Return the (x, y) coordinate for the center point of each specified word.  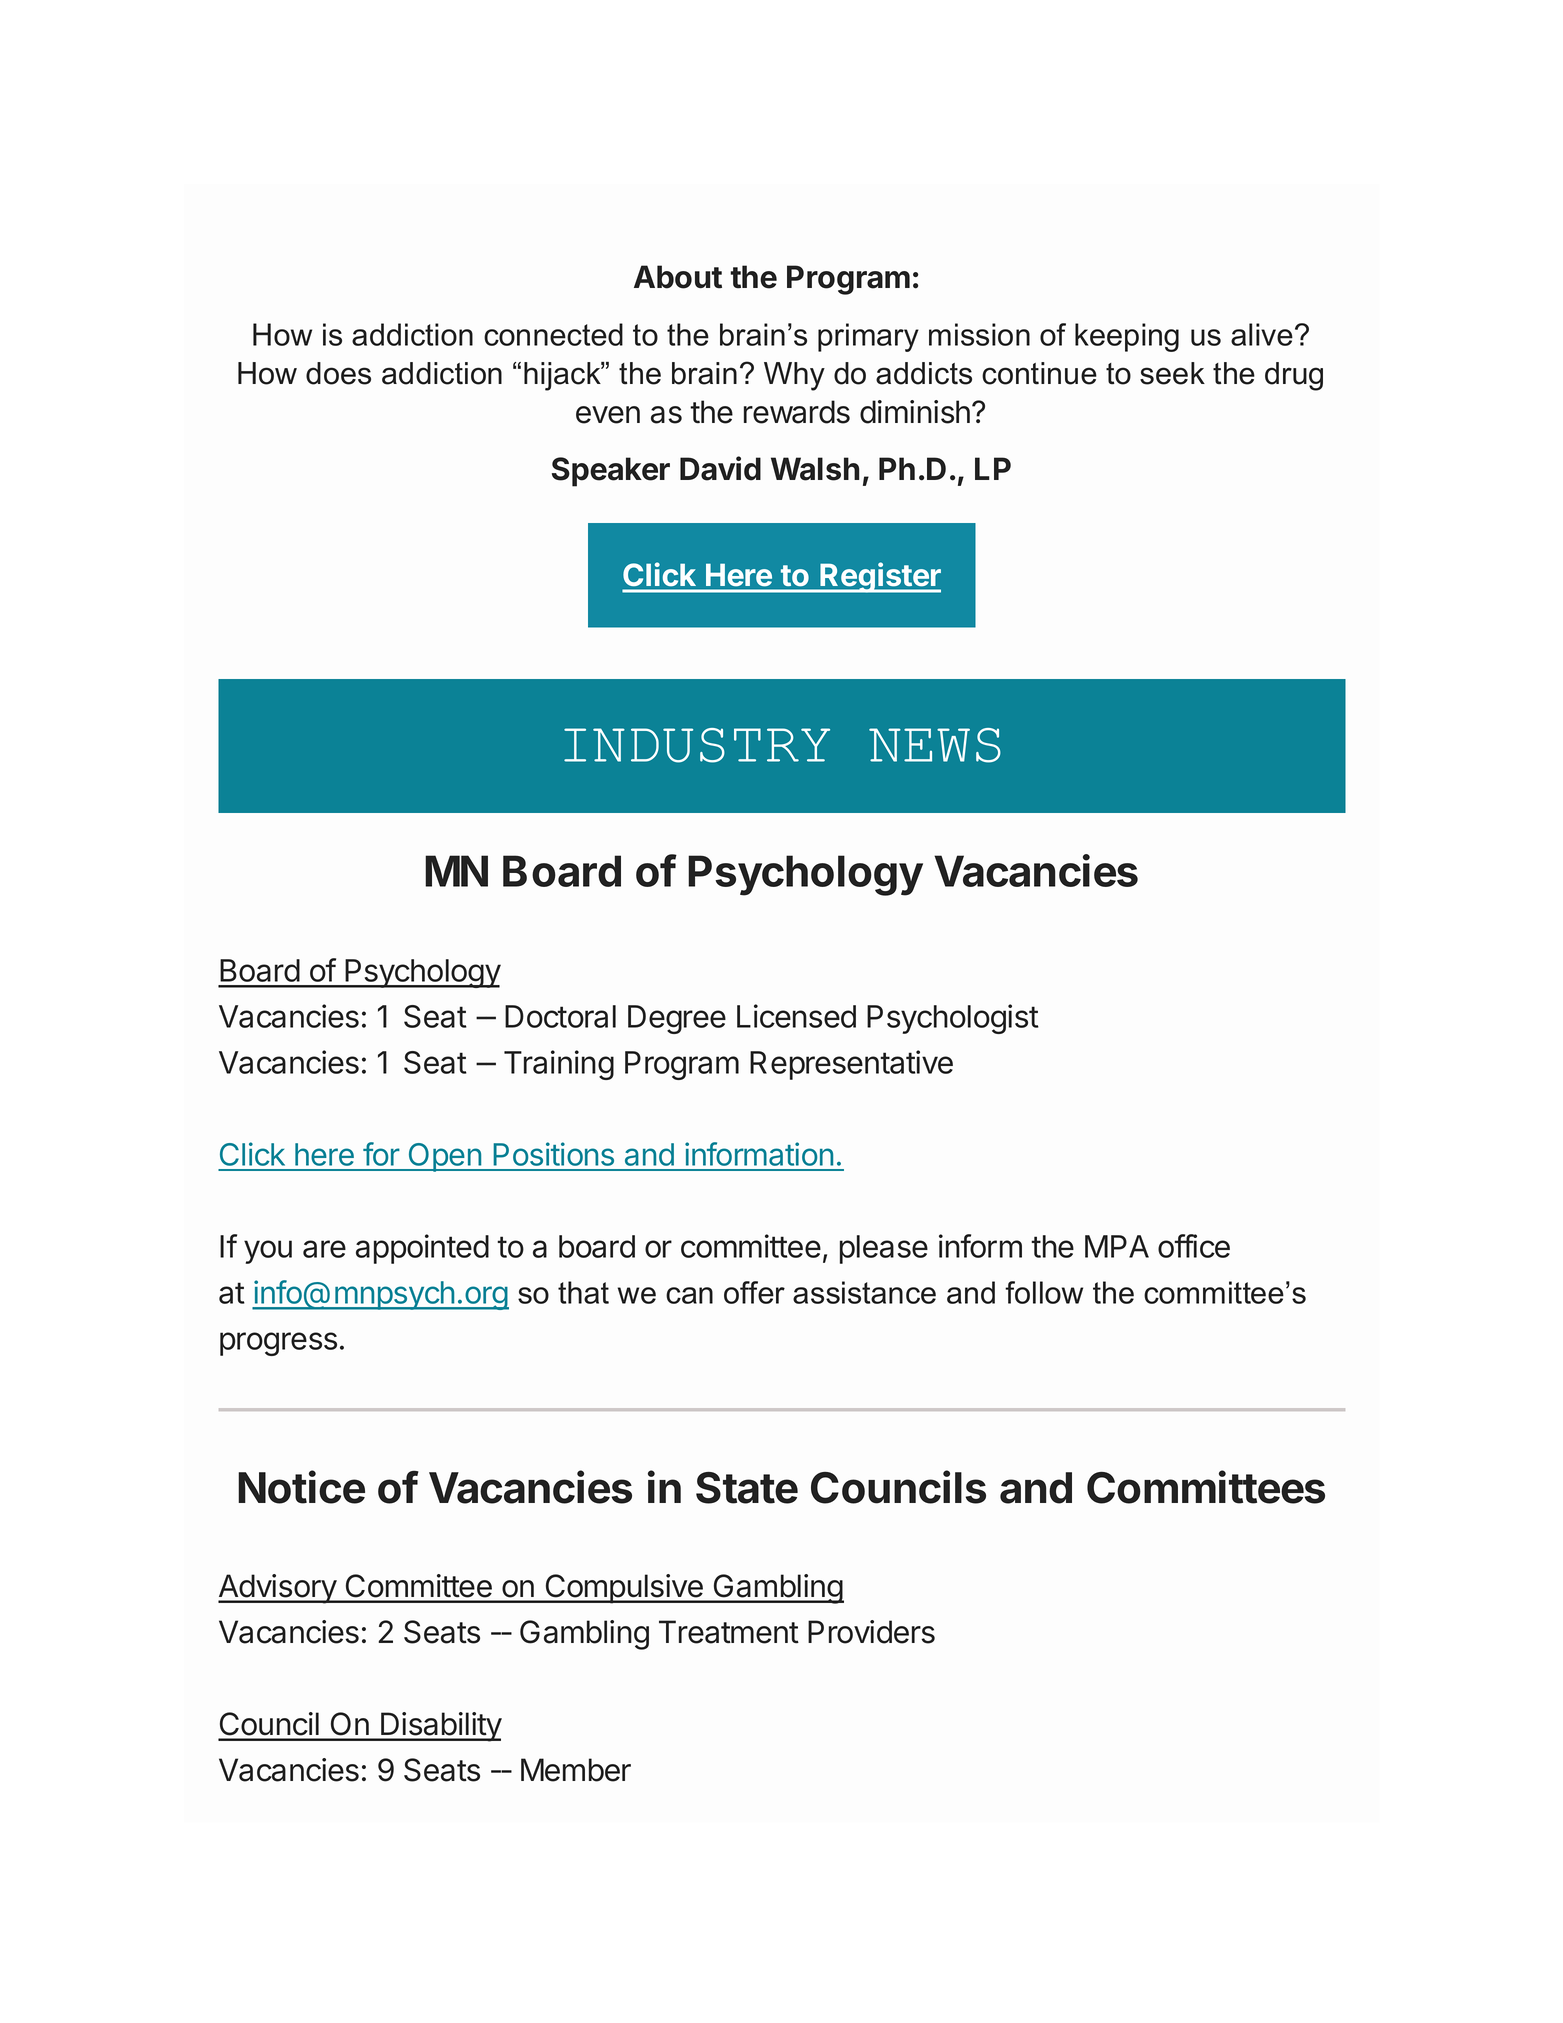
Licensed (796, 1016)
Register (880, 577)
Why (794, 376)
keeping (1127, 337)
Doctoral (560, 1016)
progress (278, 1344)
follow (1044, 1292)
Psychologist (953, 1019)
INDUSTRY (697, 745)
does (338, 373)
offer (754, 1292)
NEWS (935, 745)
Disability (440, 1727)
